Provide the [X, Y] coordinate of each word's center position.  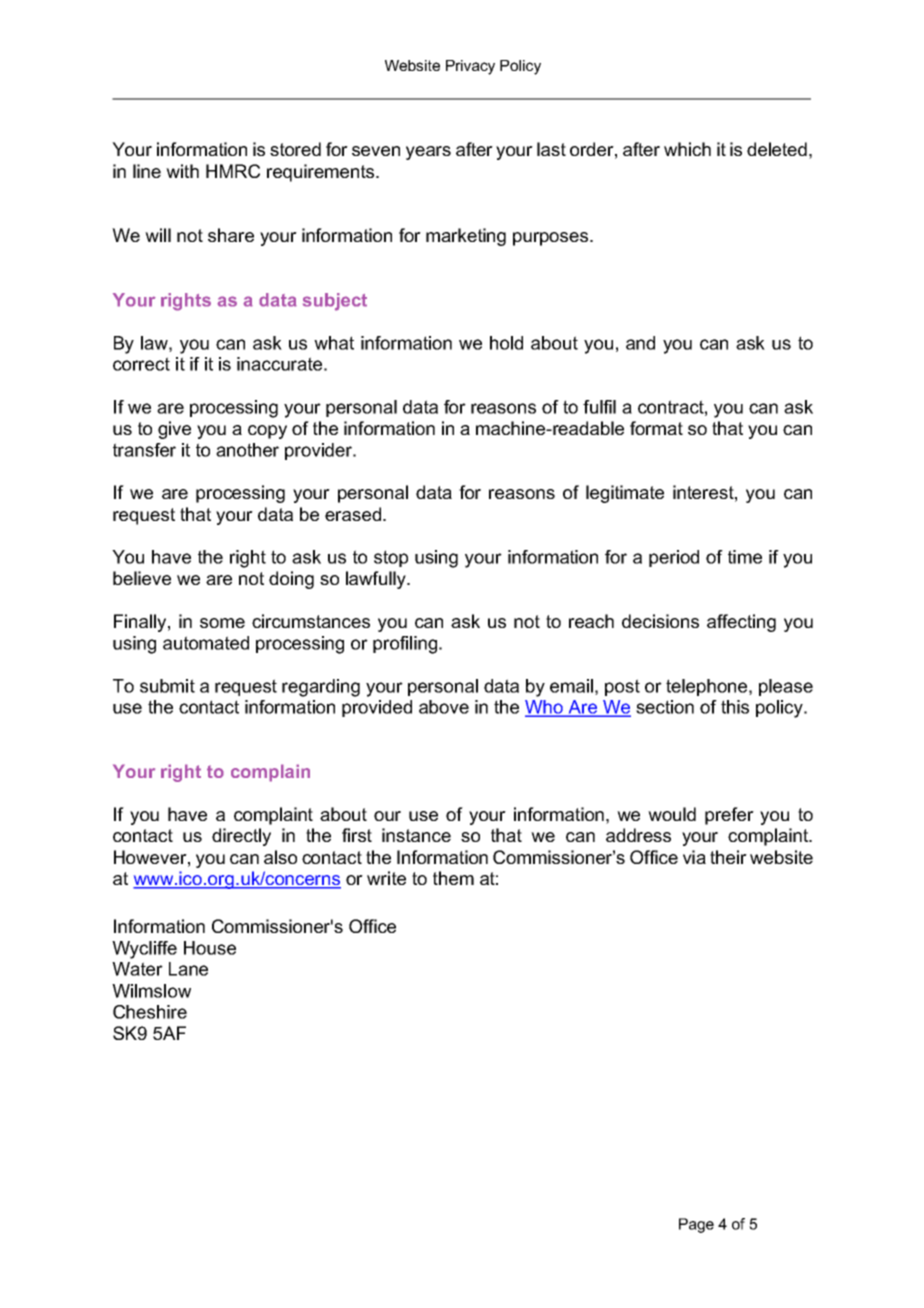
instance [416, 835]
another [247, 450]
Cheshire [150, 1012]
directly [241, 837]
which [687, 149]
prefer [729, 816]
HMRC [233, 171]
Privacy [470, 67]
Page [696, 1225]
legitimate [625, 494]
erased [353, 514]
